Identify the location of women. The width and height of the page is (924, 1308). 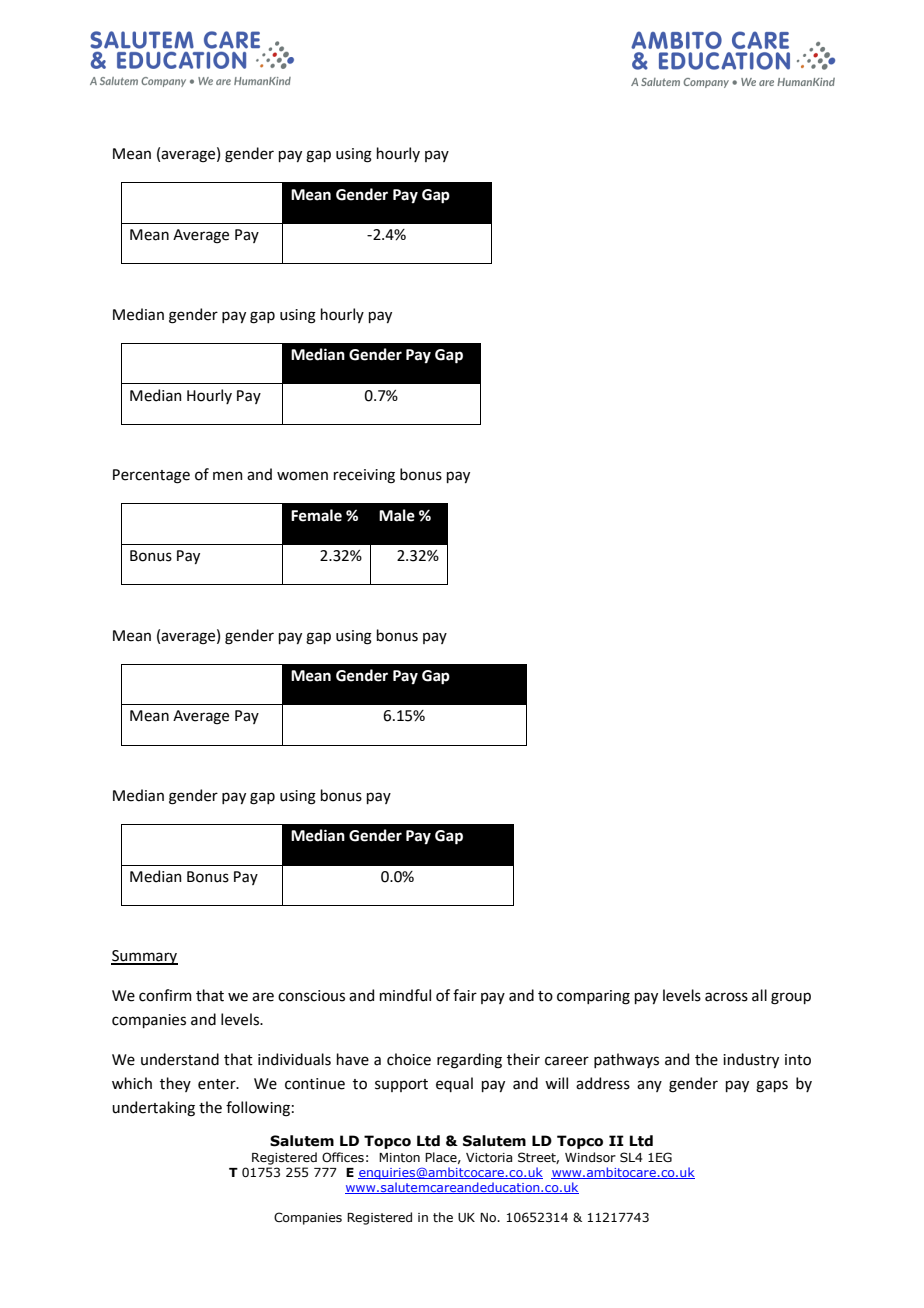
(302, 476).
